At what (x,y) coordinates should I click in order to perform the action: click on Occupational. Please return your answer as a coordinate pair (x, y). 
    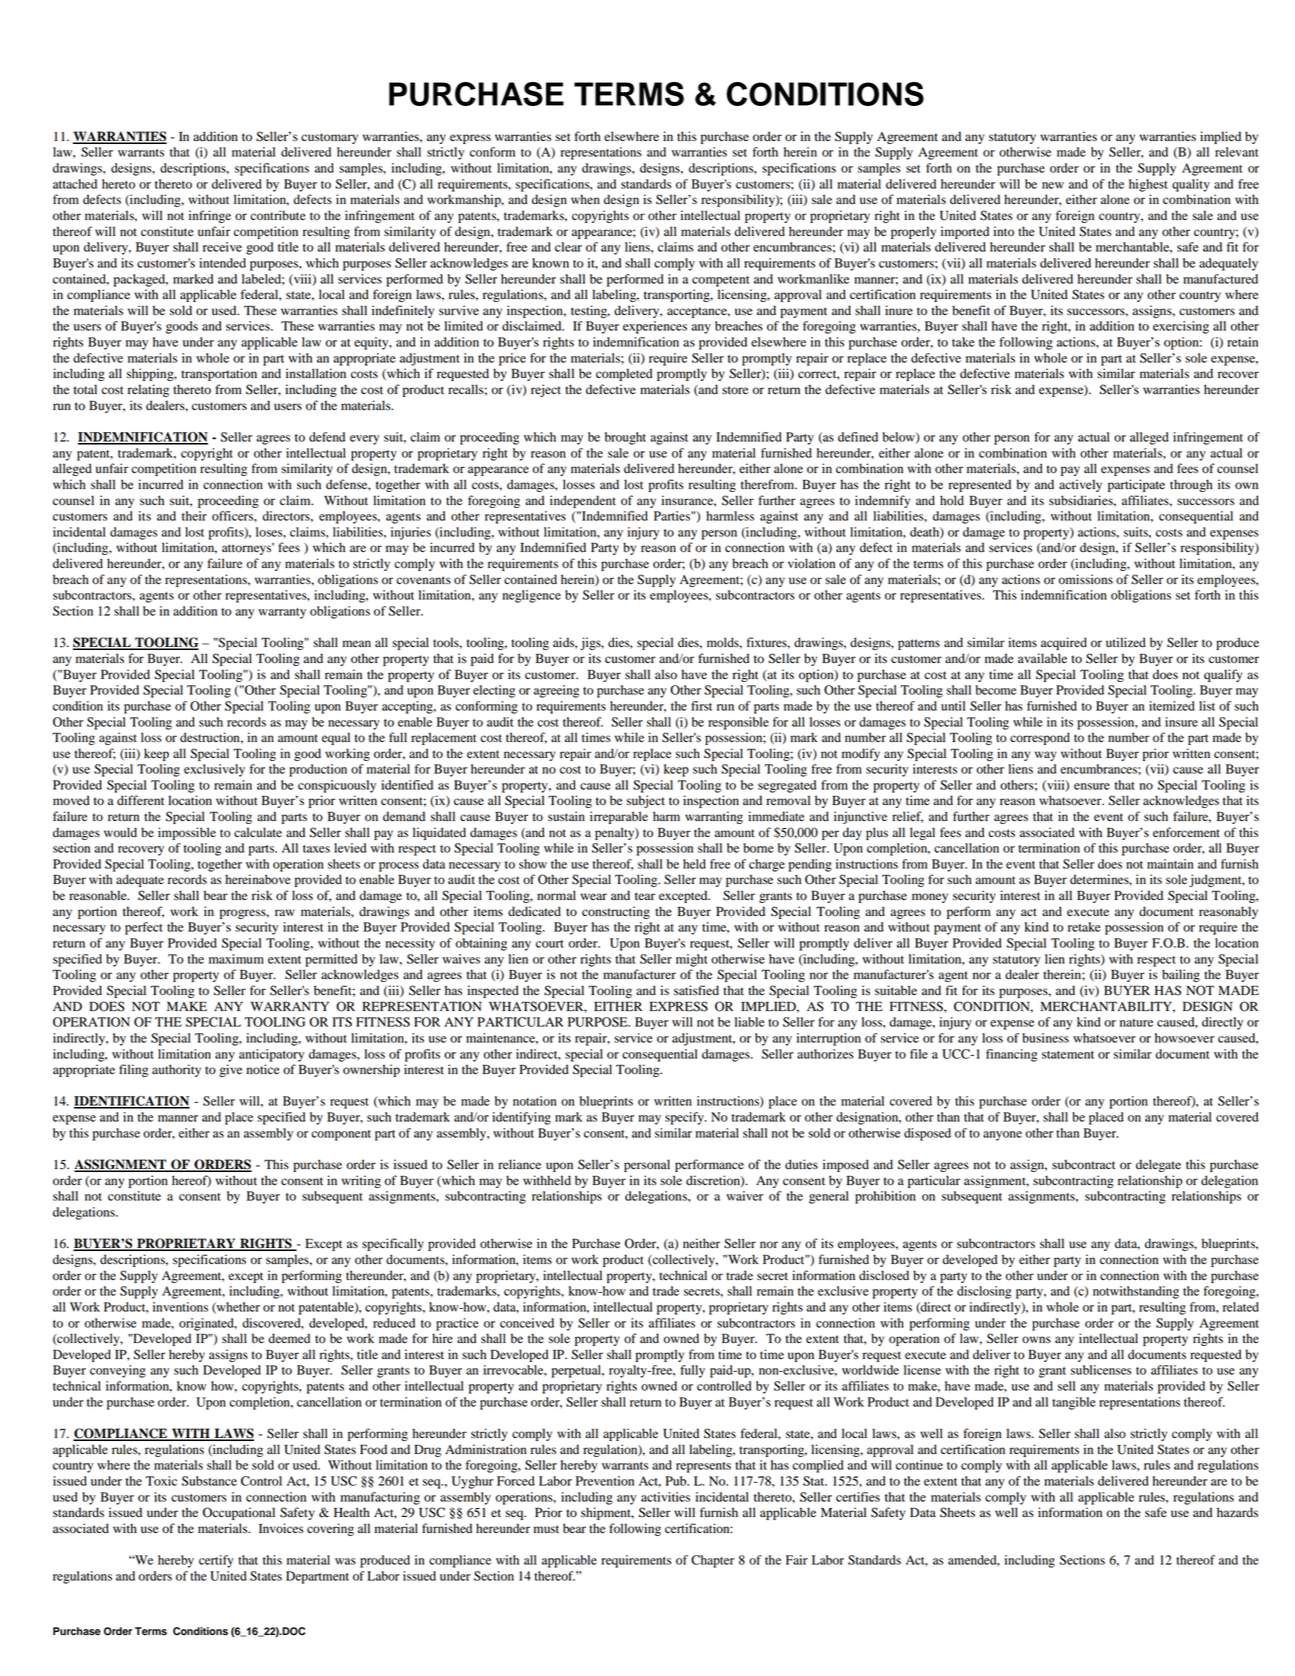
    Looking at the image, I should click on (239, 1513).
